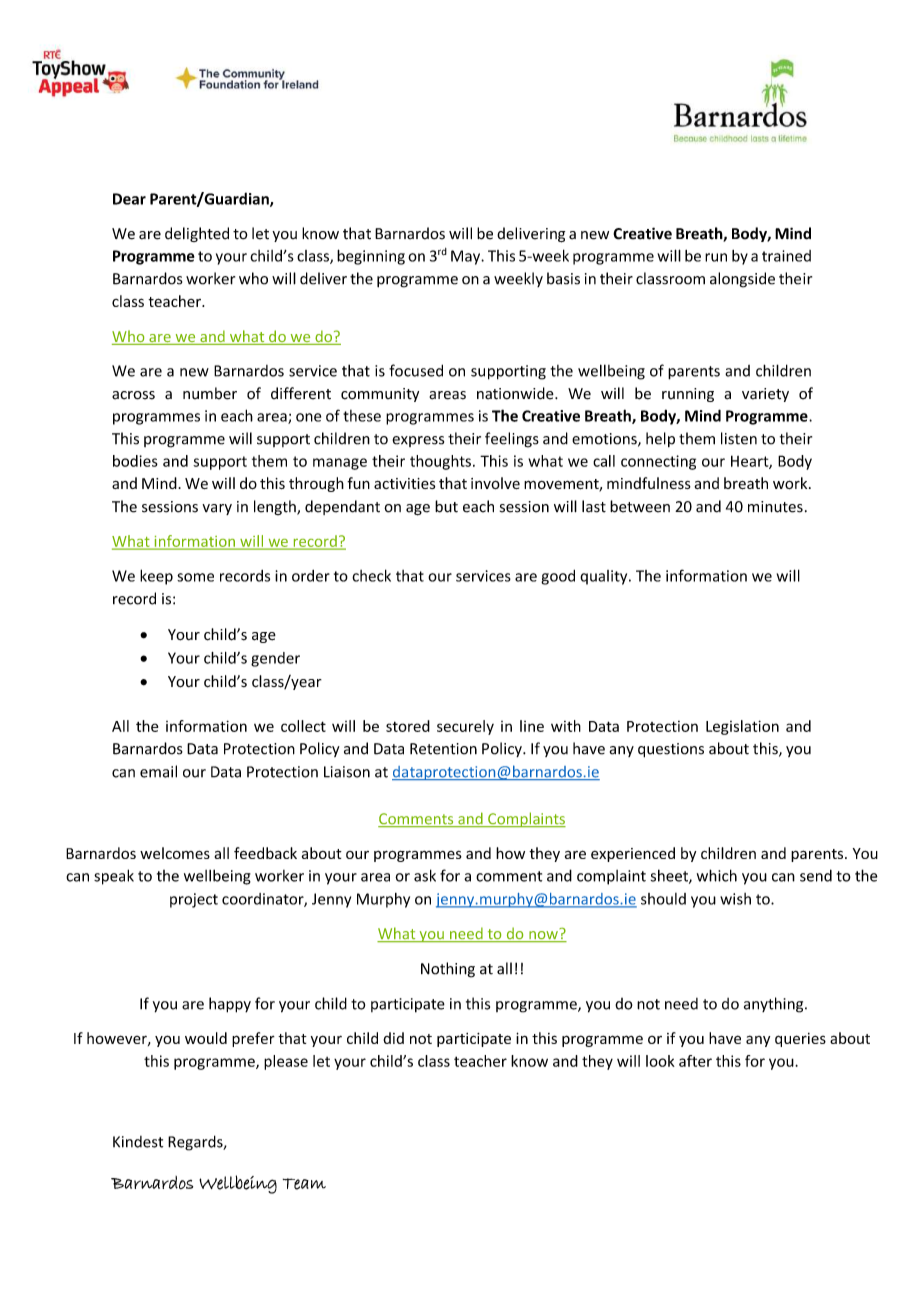 Image resolution: width=924 pixels, height=1308 pixels. Describe the element at coordinates (197, 234) in the image. I see `delighted` at that location.
